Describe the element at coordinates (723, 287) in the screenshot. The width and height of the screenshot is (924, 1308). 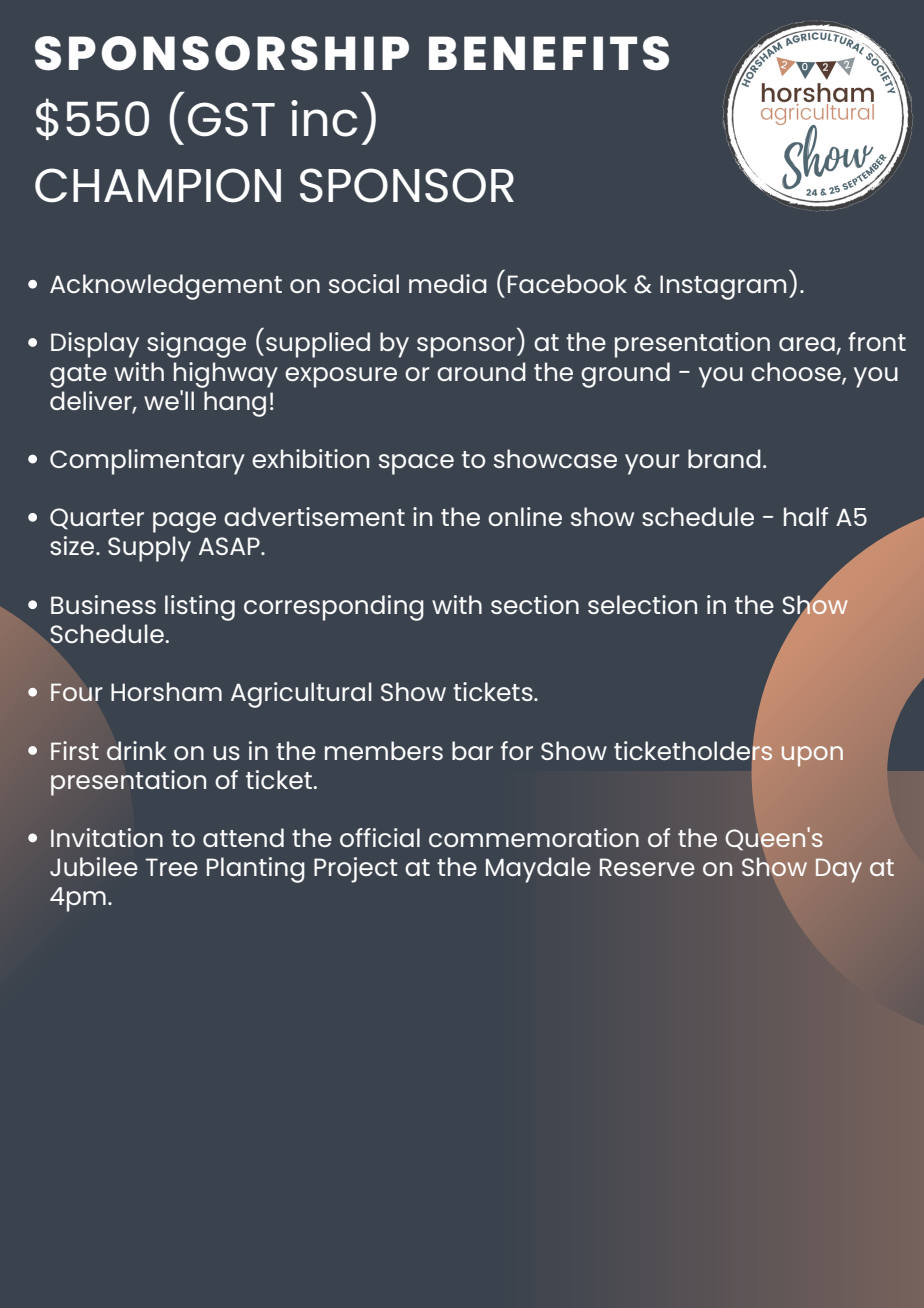
I see `Instagram` at that location.
